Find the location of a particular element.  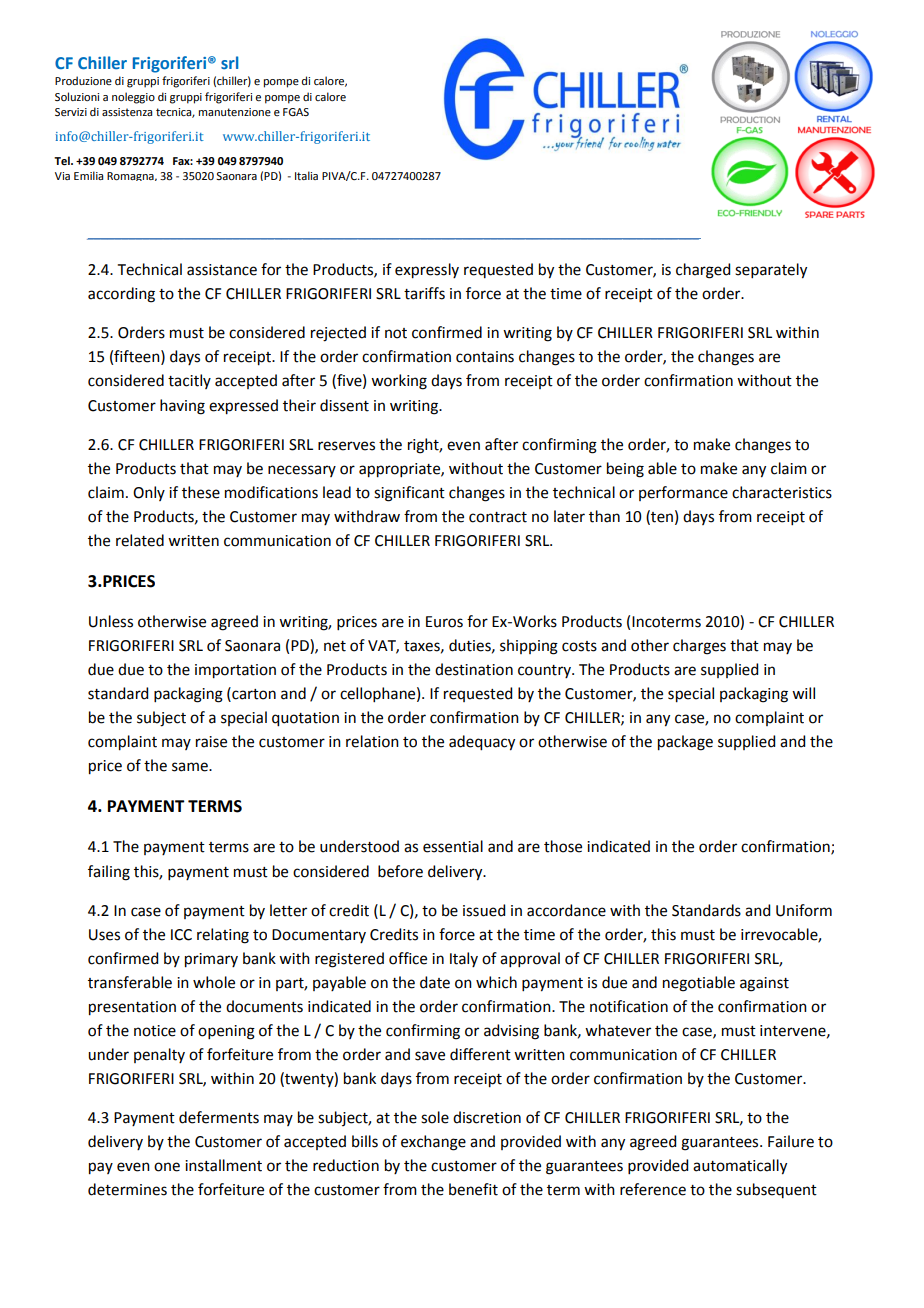

expressly is located at coordinates (427, 271).
